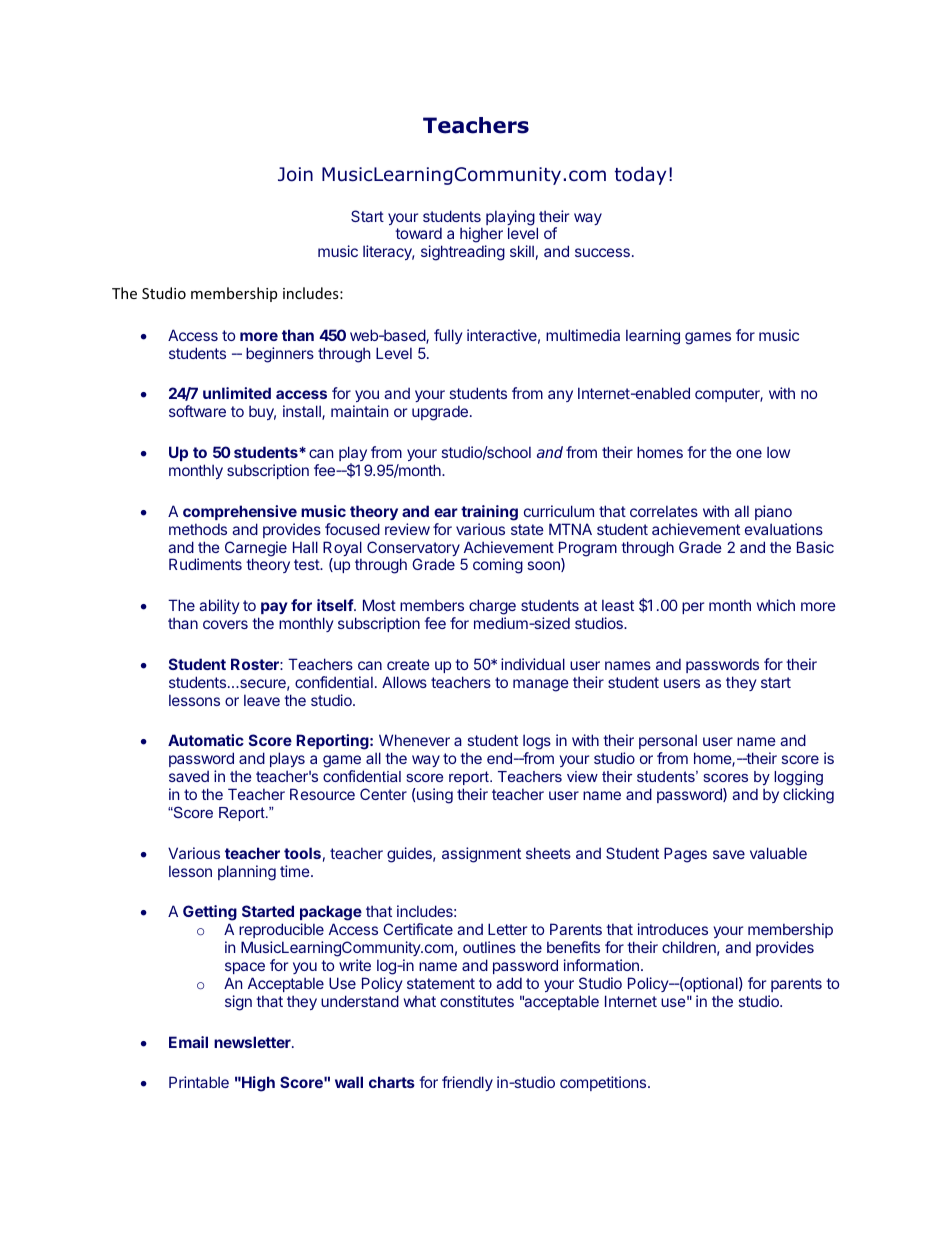 The image size is (952, 1233). Describe the element at coordinates (295, 174) in the image. I see `Join` at that location.
